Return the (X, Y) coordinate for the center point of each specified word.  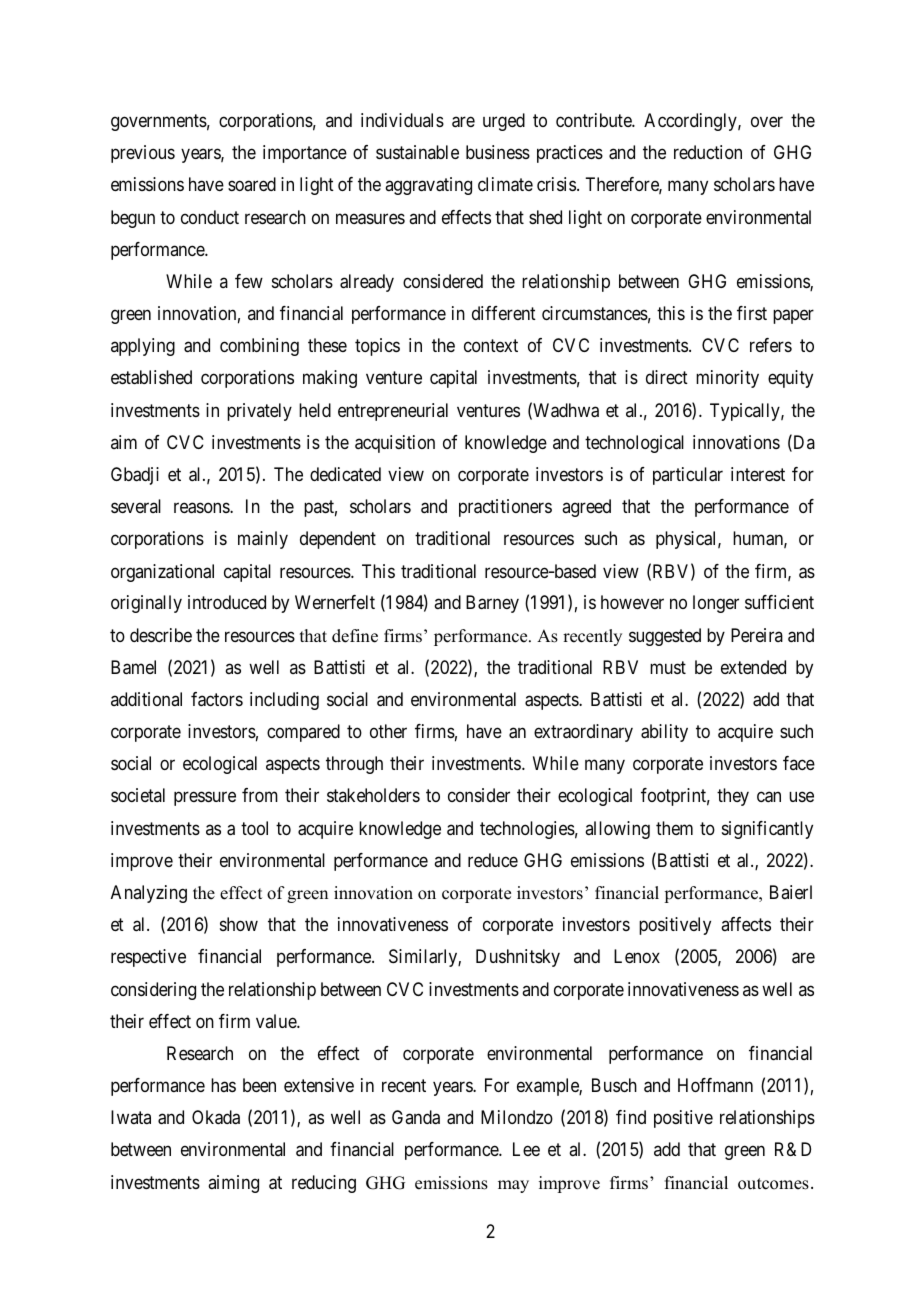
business (498, 152)
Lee (526, 1149)
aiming (233, 1184)
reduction (708, 152)
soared (252, 184)
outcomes (773, 1184)
